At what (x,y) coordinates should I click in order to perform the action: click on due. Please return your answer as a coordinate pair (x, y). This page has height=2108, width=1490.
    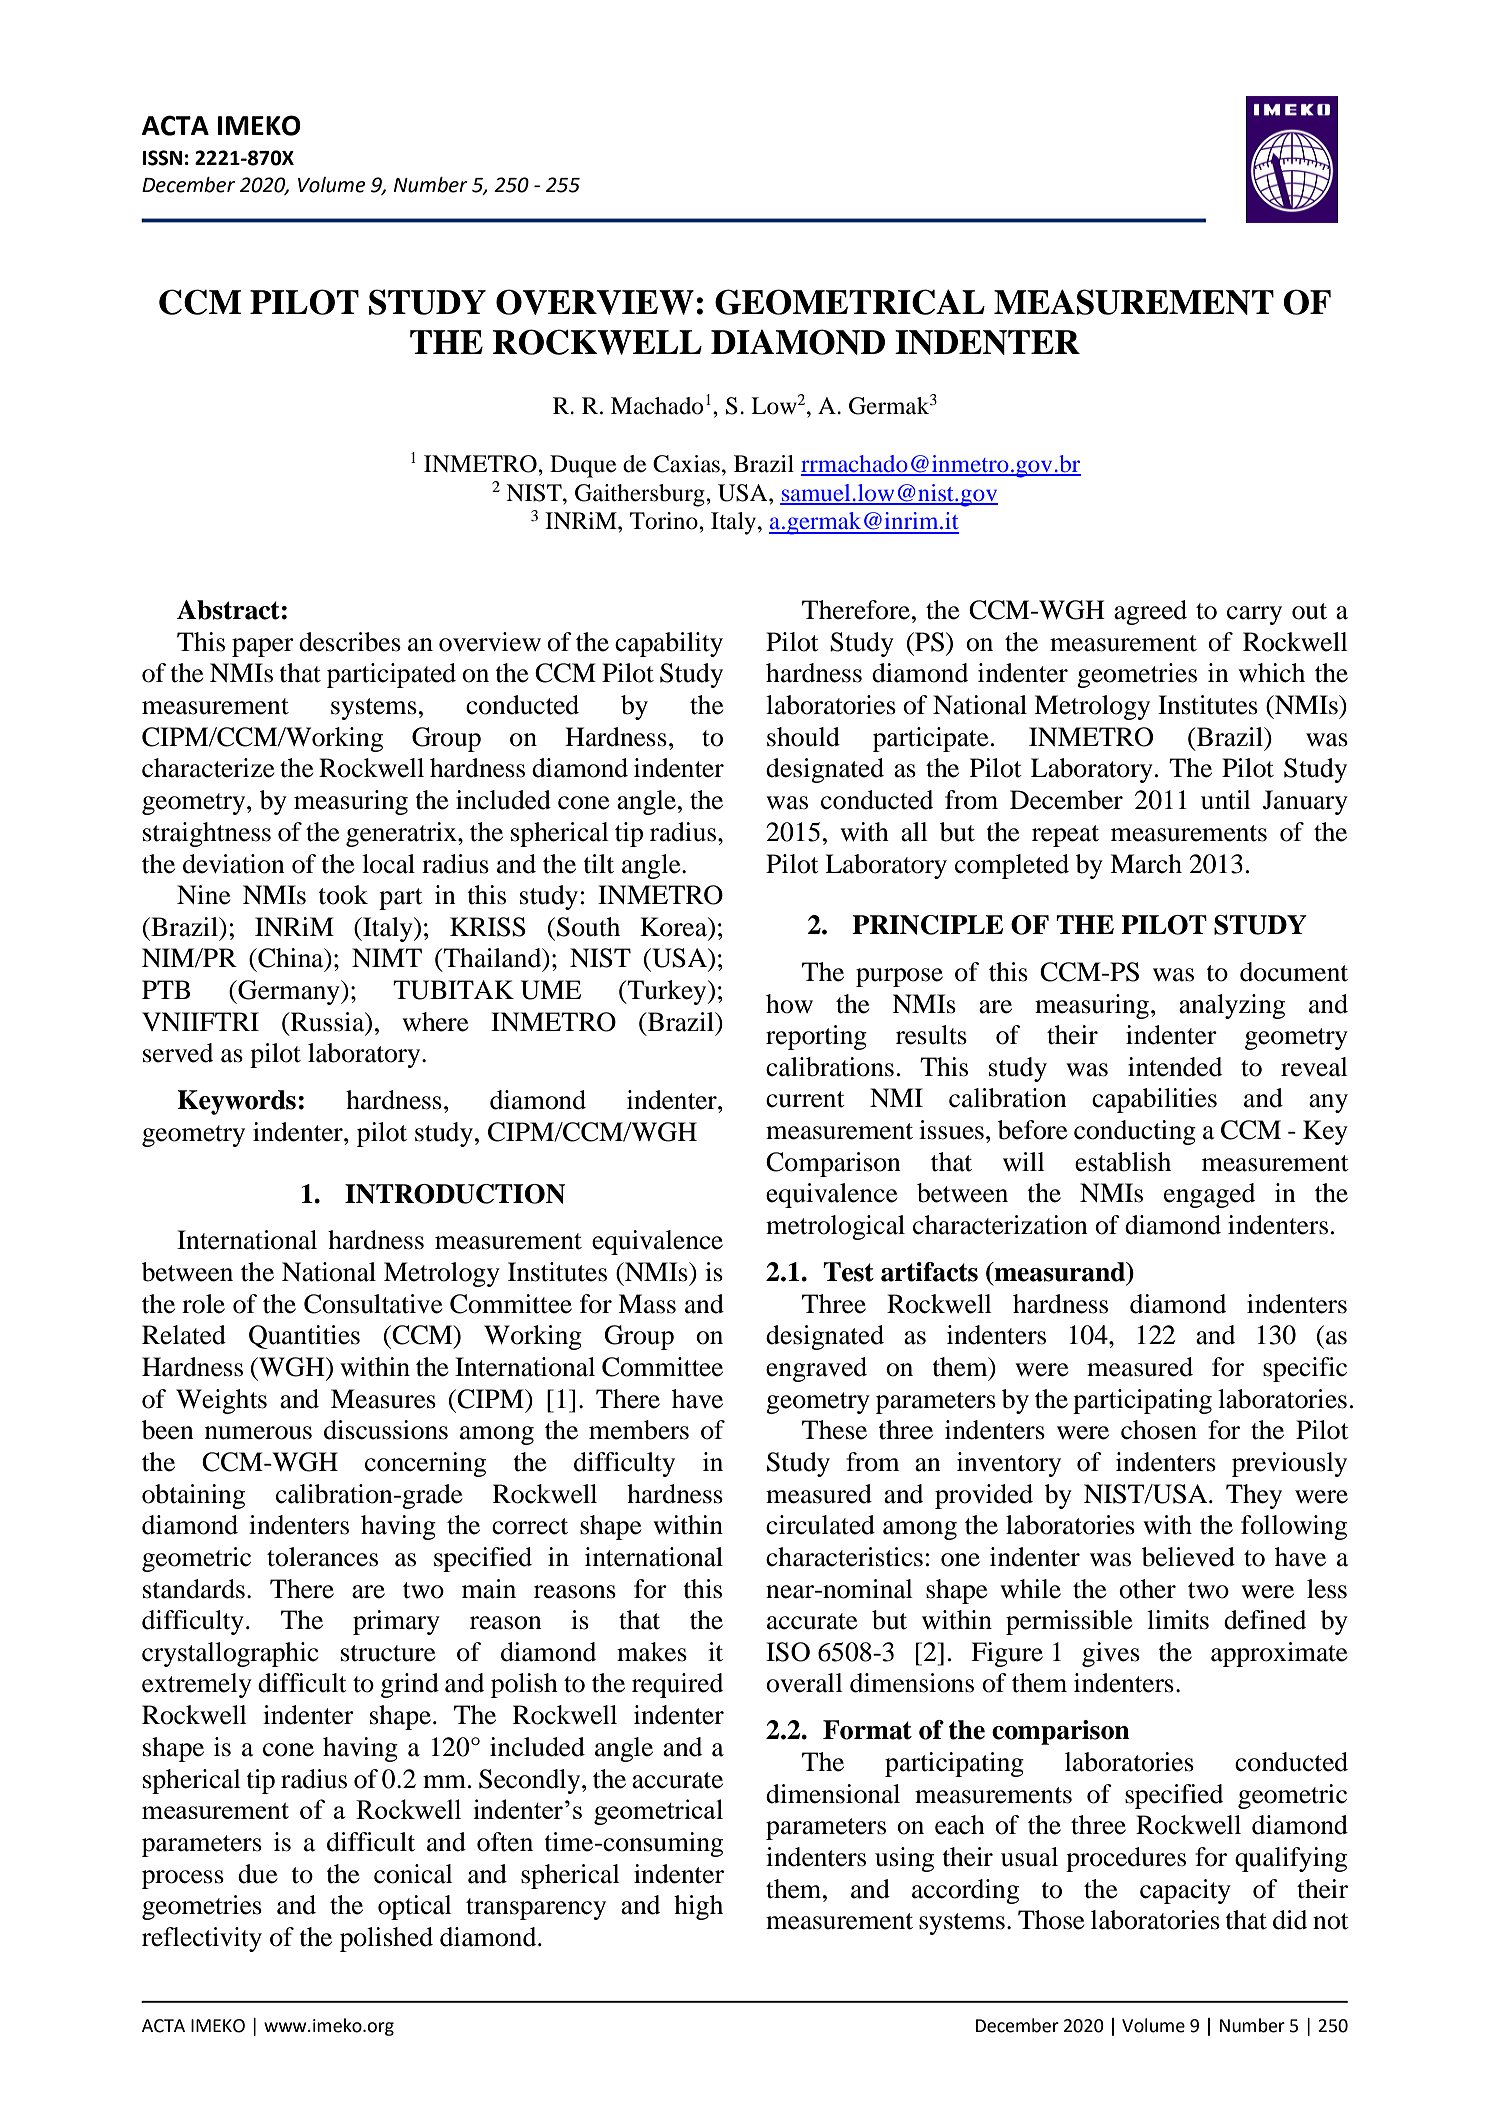
    Looking at the image, I should click on (257, 1874).
